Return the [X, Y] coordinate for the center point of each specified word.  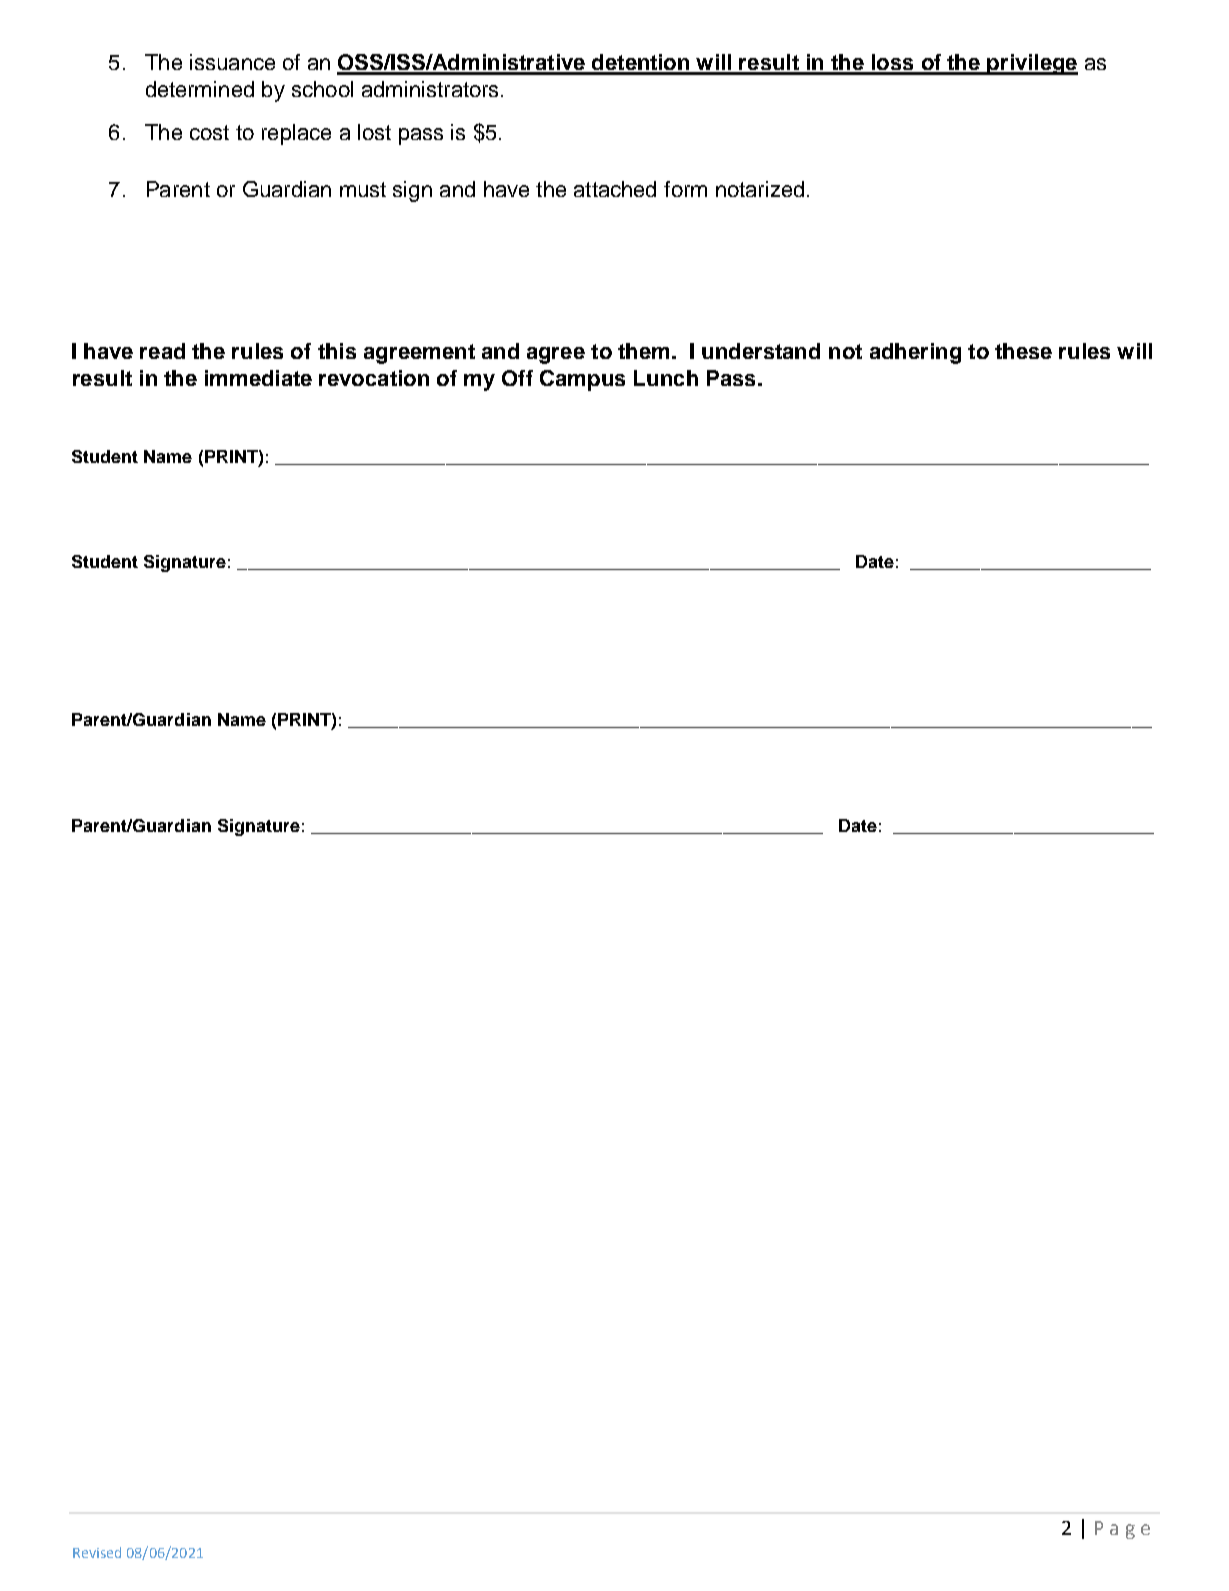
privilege [1032, 64]
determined [200, 89]
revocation [374, 378]
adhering [915, 353]
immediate [258, 378]
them [643, 351]
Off [517, 378]
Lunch [666, 378]
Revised [97, 1552]
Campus [582, 380]
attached [615, 189]
